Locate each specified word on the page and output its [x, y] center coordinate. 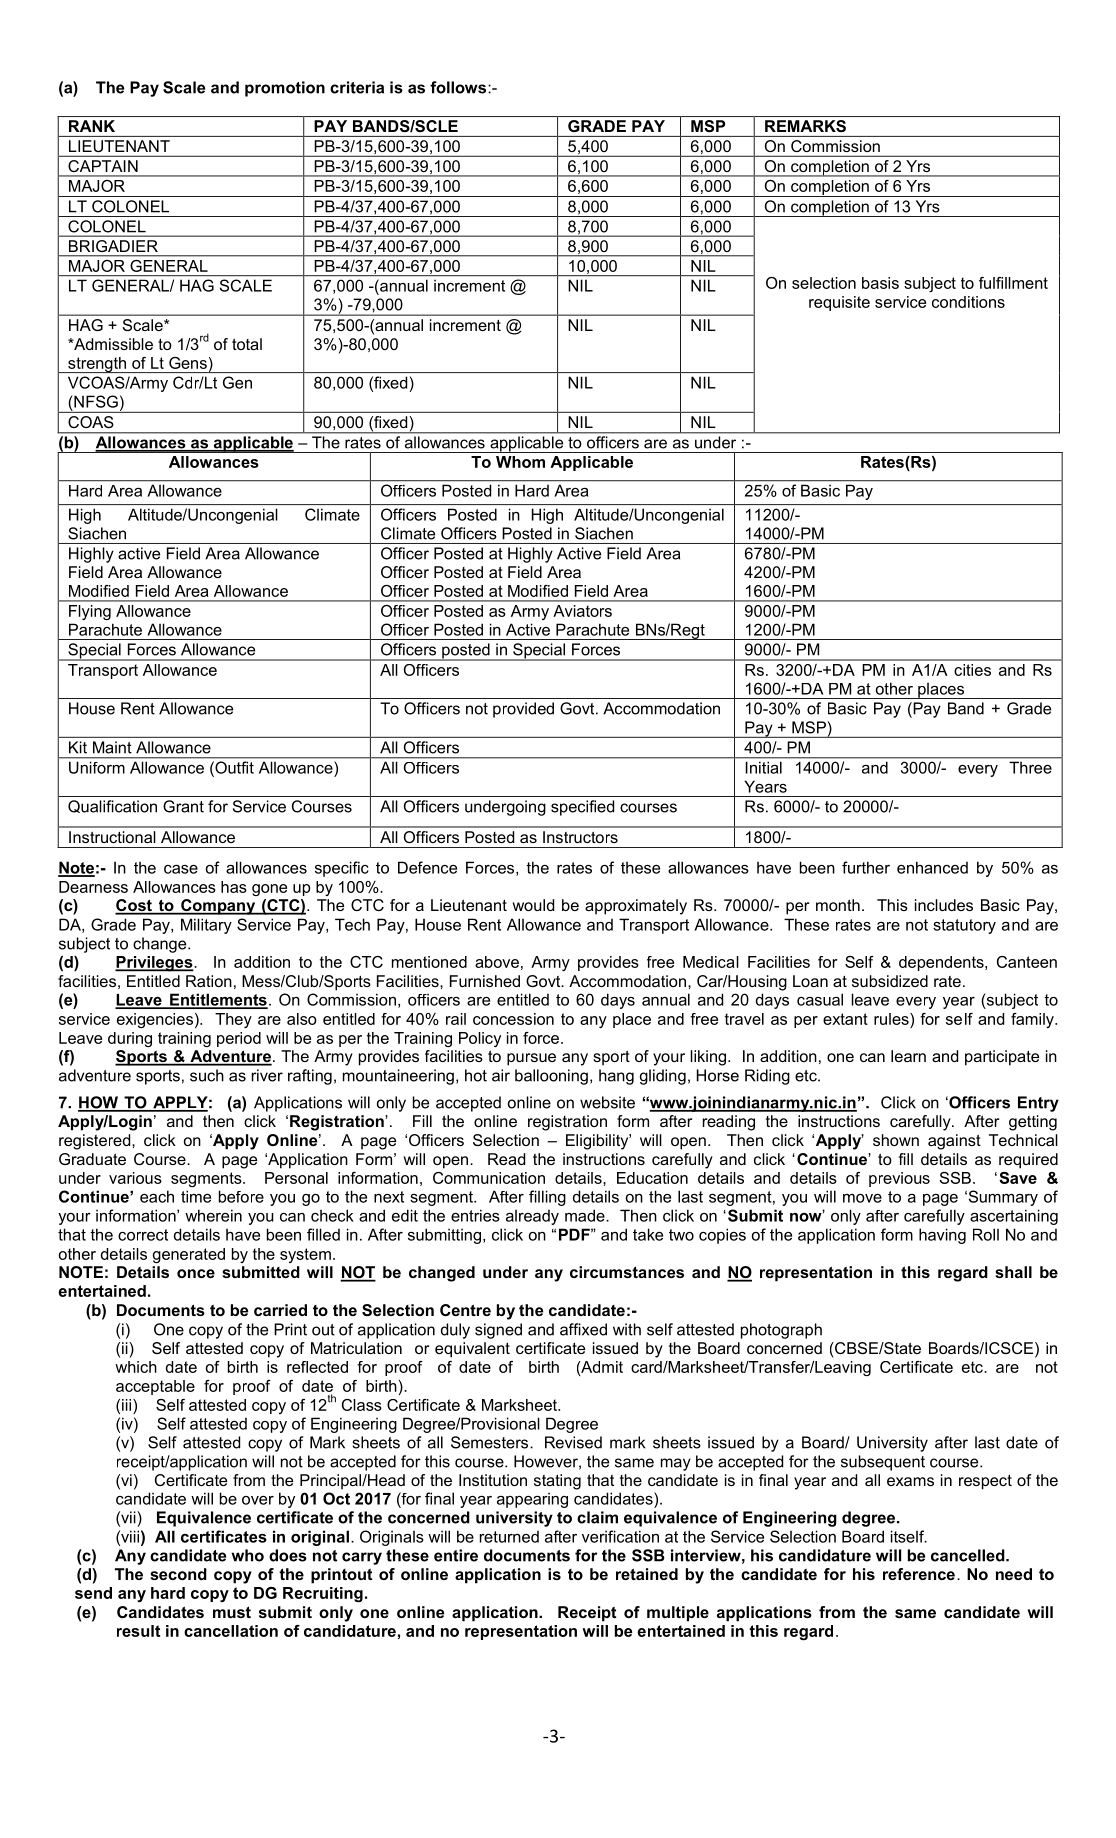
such [207, 1075]
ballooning [551, 1077]
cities [972, 670]
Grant [183, 806]
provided [523, 710]
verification [620, 1536]
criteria [357, 87]
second [178, 1574]
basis [880, 283]
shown [896, 1140]
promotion [285, 89]
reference [919, 1574]
